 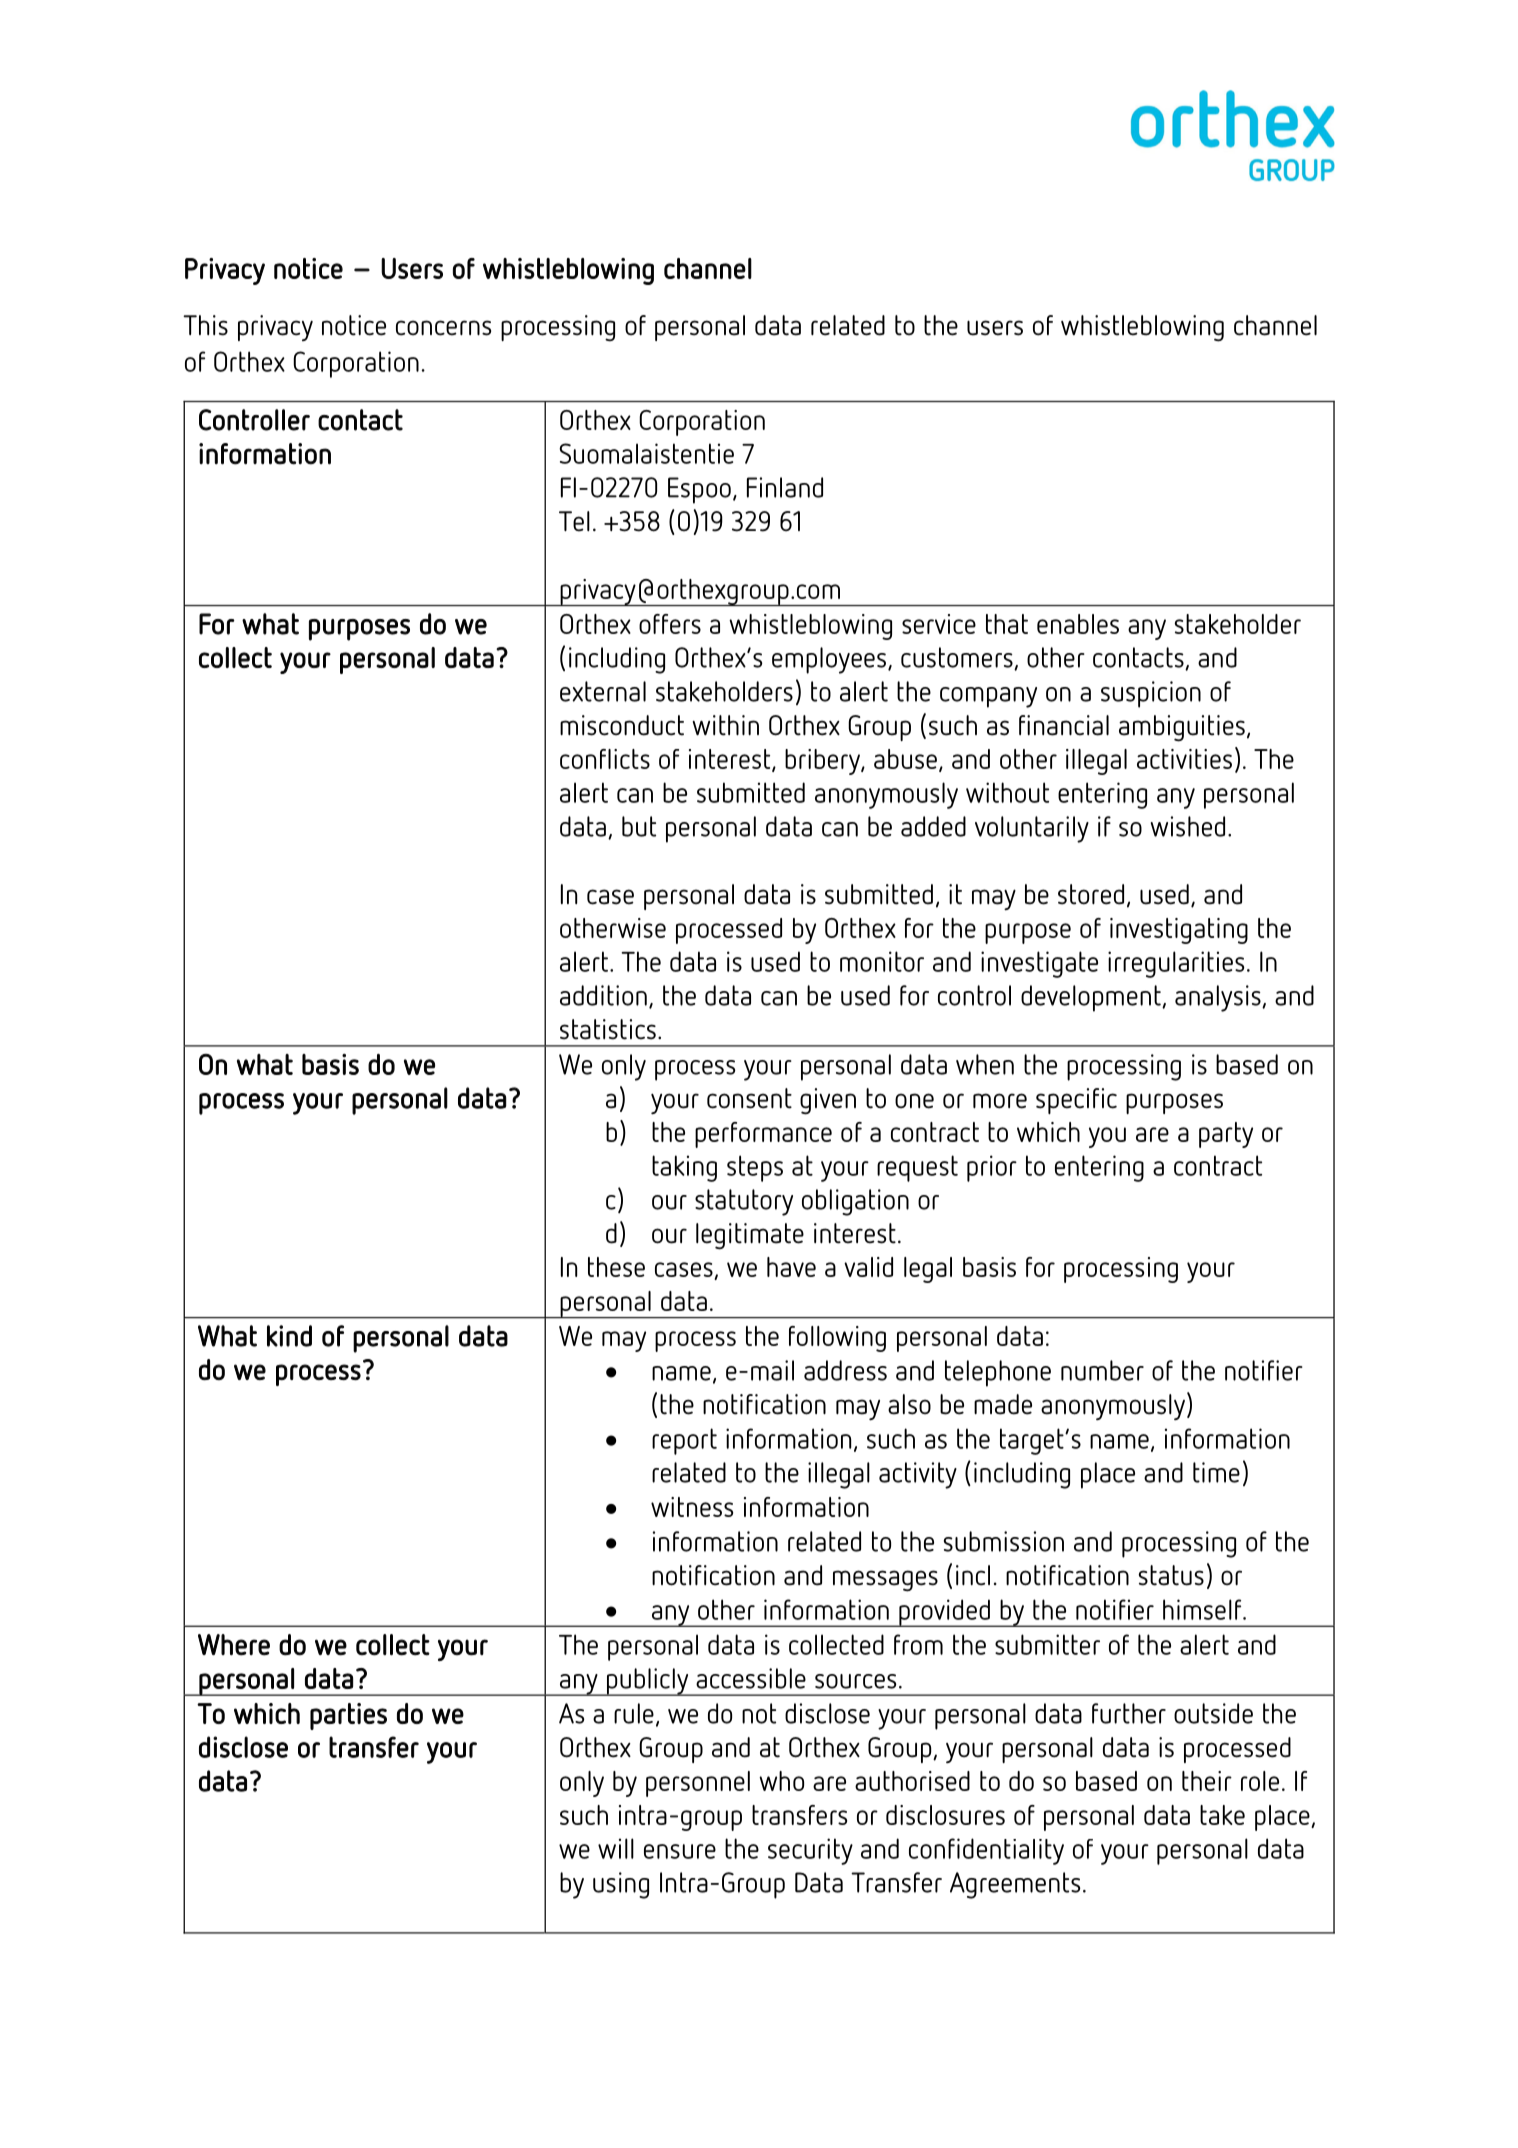 I want to click on enables, so click(x=1078, y=624).
